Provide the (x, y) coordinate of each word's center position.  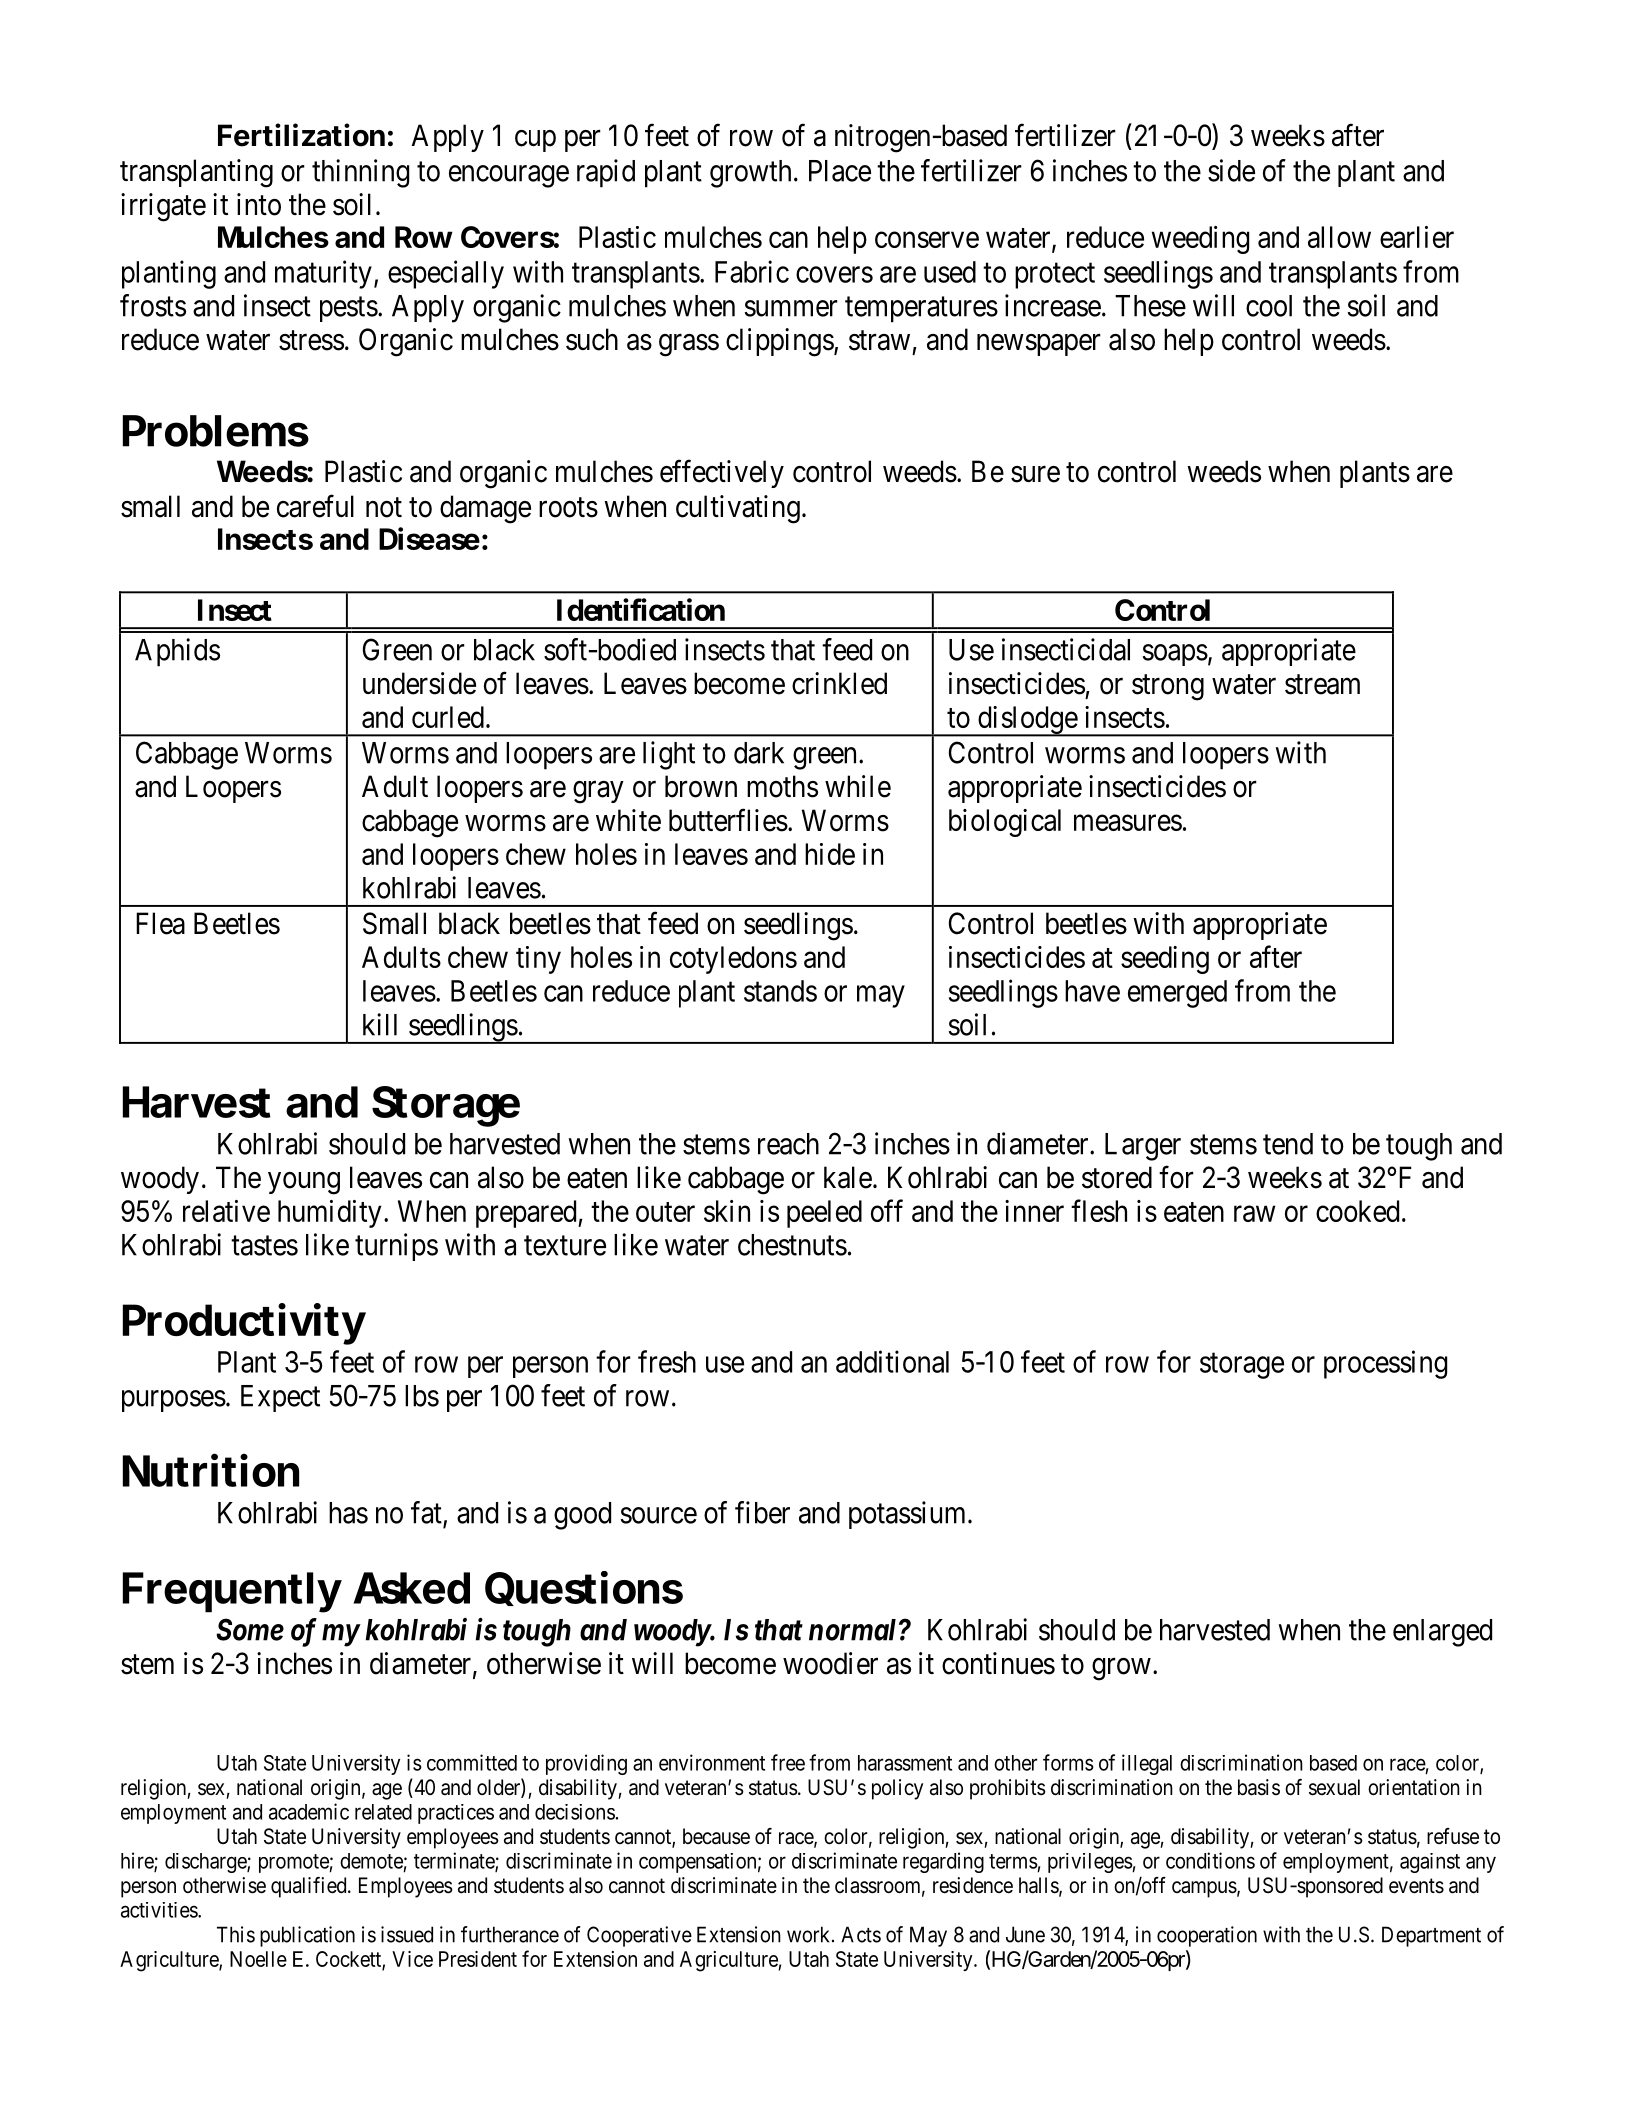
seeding (1165, 960)
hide (830, 854)
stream (1322, 684)
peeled (824, 1214)
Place (840, 171)
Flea (160, 923)
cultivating (738, 509)
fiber (762, 1512)
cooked (1357, 1211)
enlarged (1442, 1633)
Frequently (232, 1592)
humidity (329, 1214)
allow (1339, 237)
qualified (310, 1887)
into (259, 204)
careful (315, 506)
